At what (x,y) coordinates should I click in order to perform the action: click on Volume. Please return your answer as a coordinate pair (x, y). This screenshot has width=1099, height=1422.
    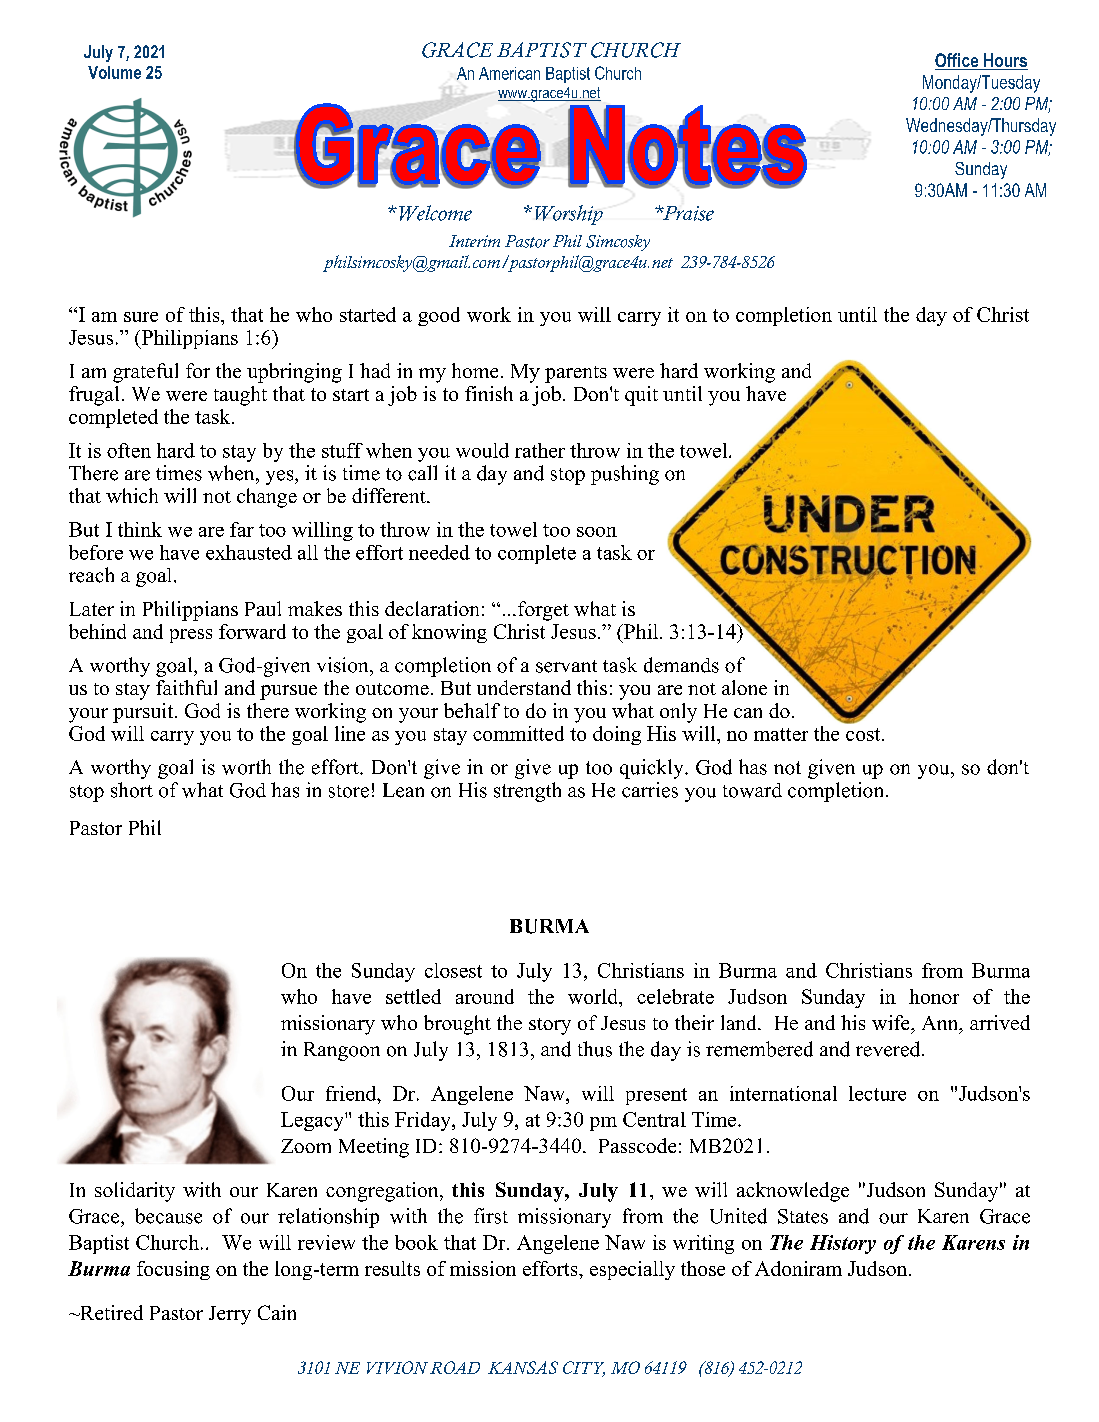
    Looking at the image, I should click on (114, 72).
